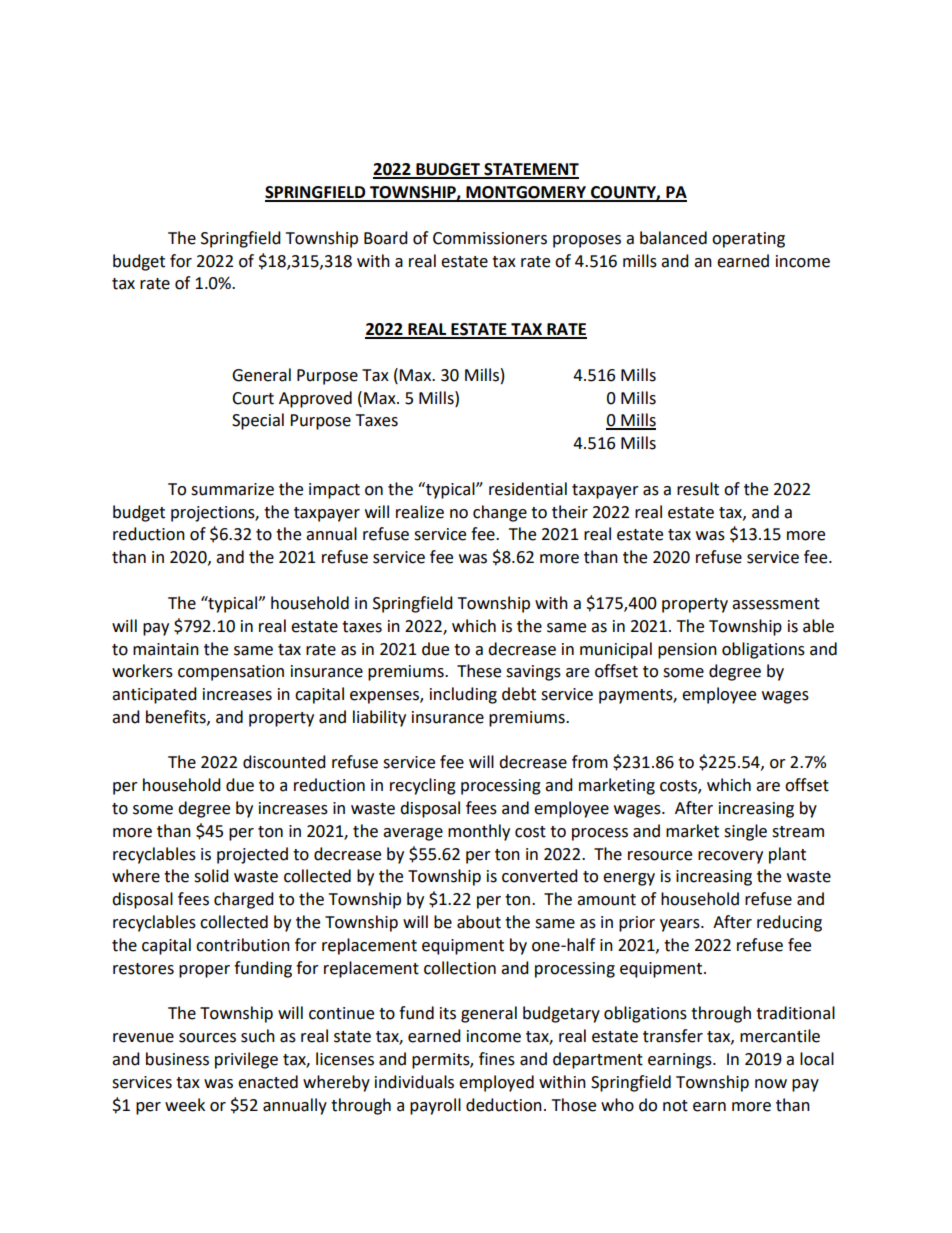 This page has width=952, height=1233. What do you see at coordinates (246, 1060) in the page?
I see `privilege` at bounding box center [246, 1060].
